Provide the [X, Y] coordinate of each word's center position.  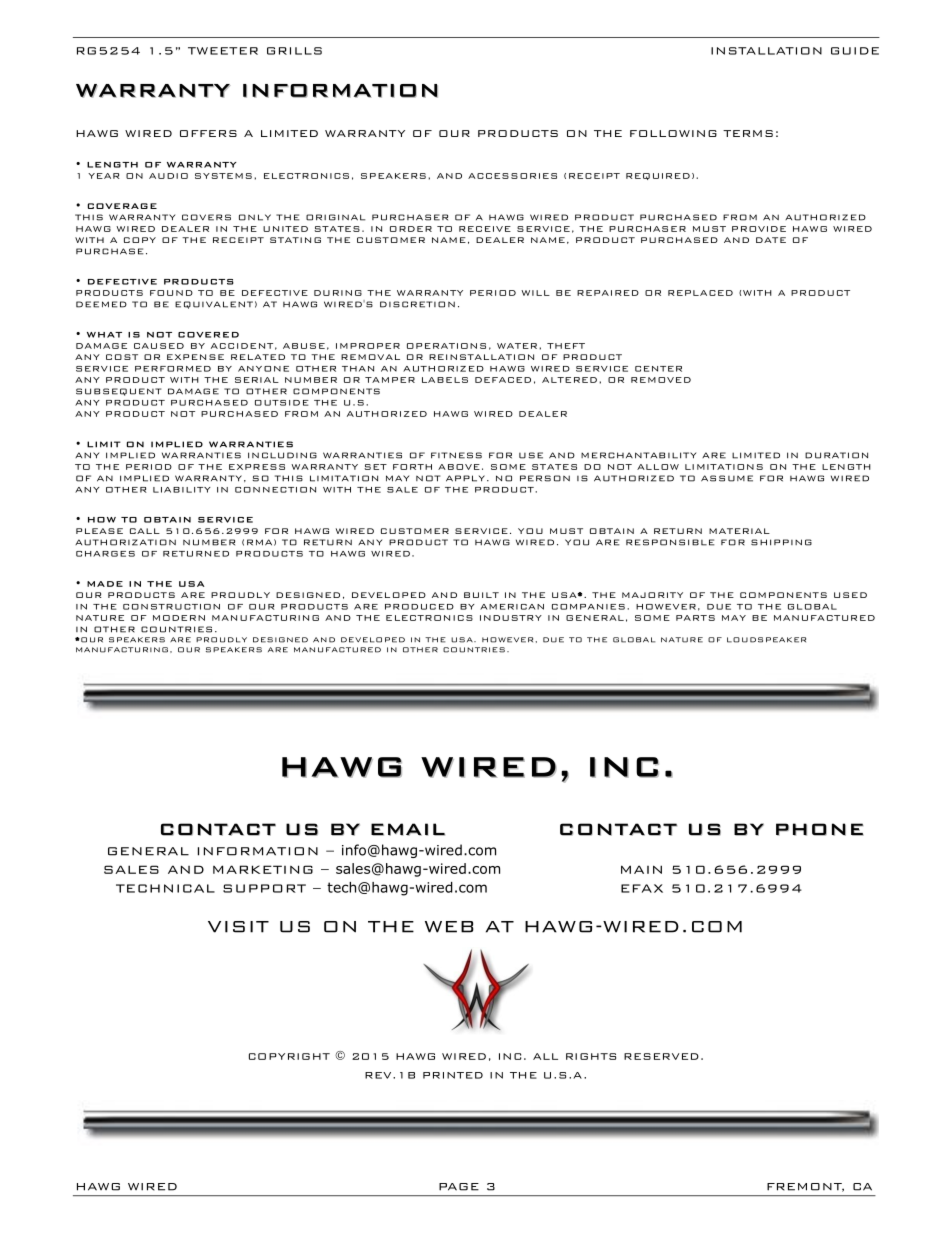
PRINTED [453, 1075]
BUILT [481, 595]
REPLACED [700, 293]
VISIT [238, 927]
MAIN [641, 869]
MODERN [179, 618]
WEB [449, 927]
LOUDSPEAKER [766, 640]
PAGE [459, 1187]
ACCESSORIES [512, 176]
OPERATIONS [446, 346]
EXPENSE [195, 357]
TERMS [748, 133]
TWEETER [223, 51]
